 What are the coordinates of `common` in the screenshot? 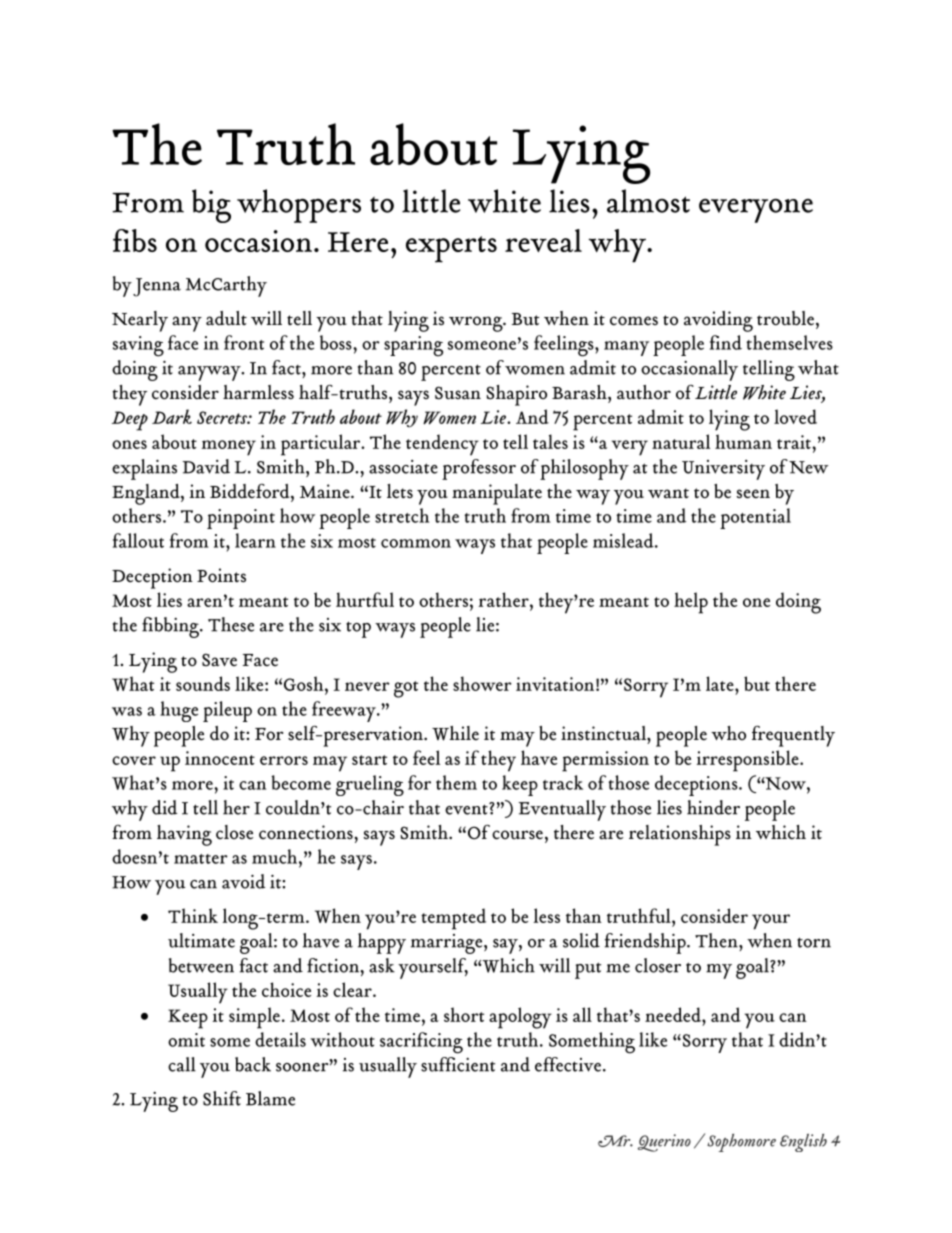 It's located at (416, 543).
